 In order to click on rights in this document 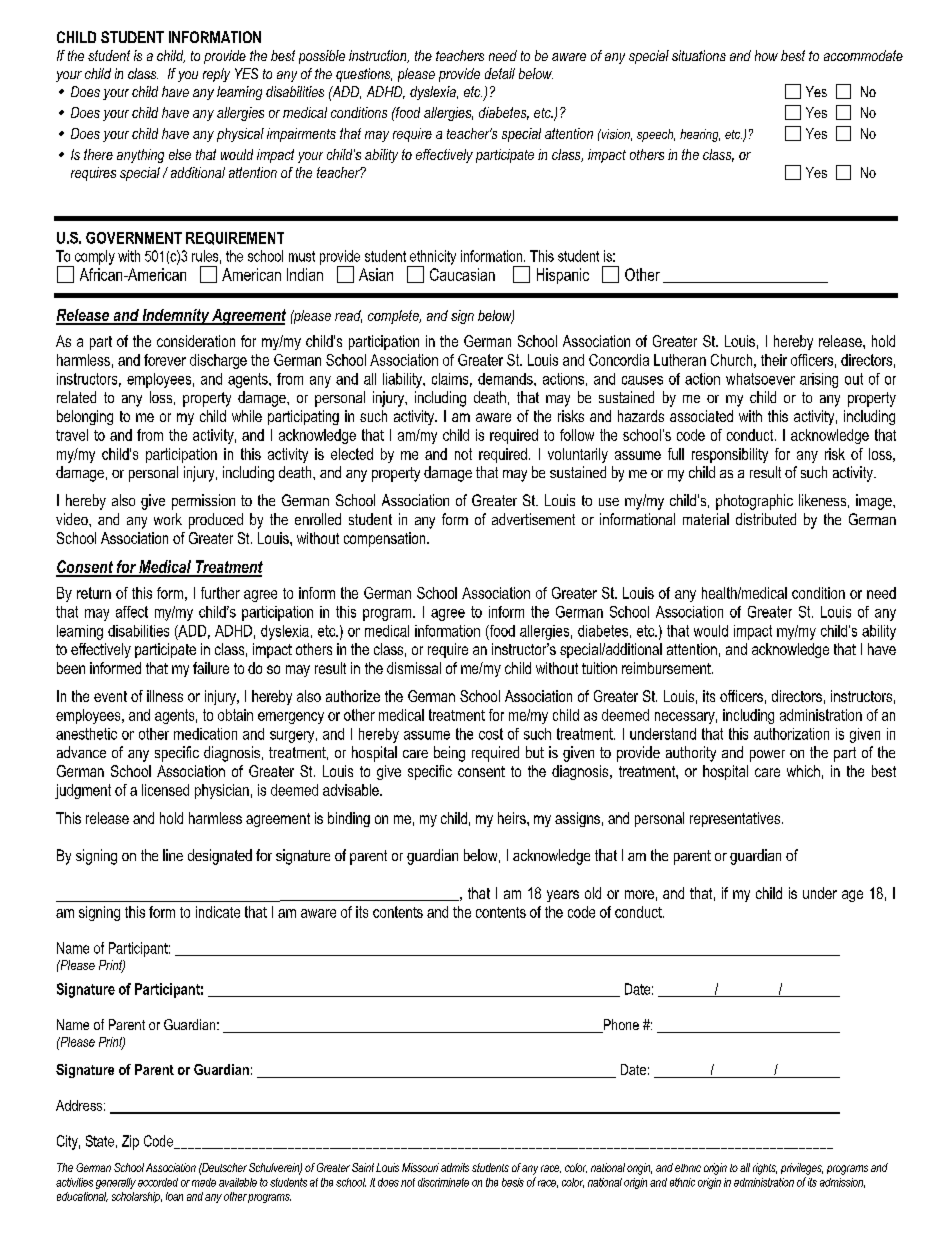, I will do `click(765, 1169)`.
